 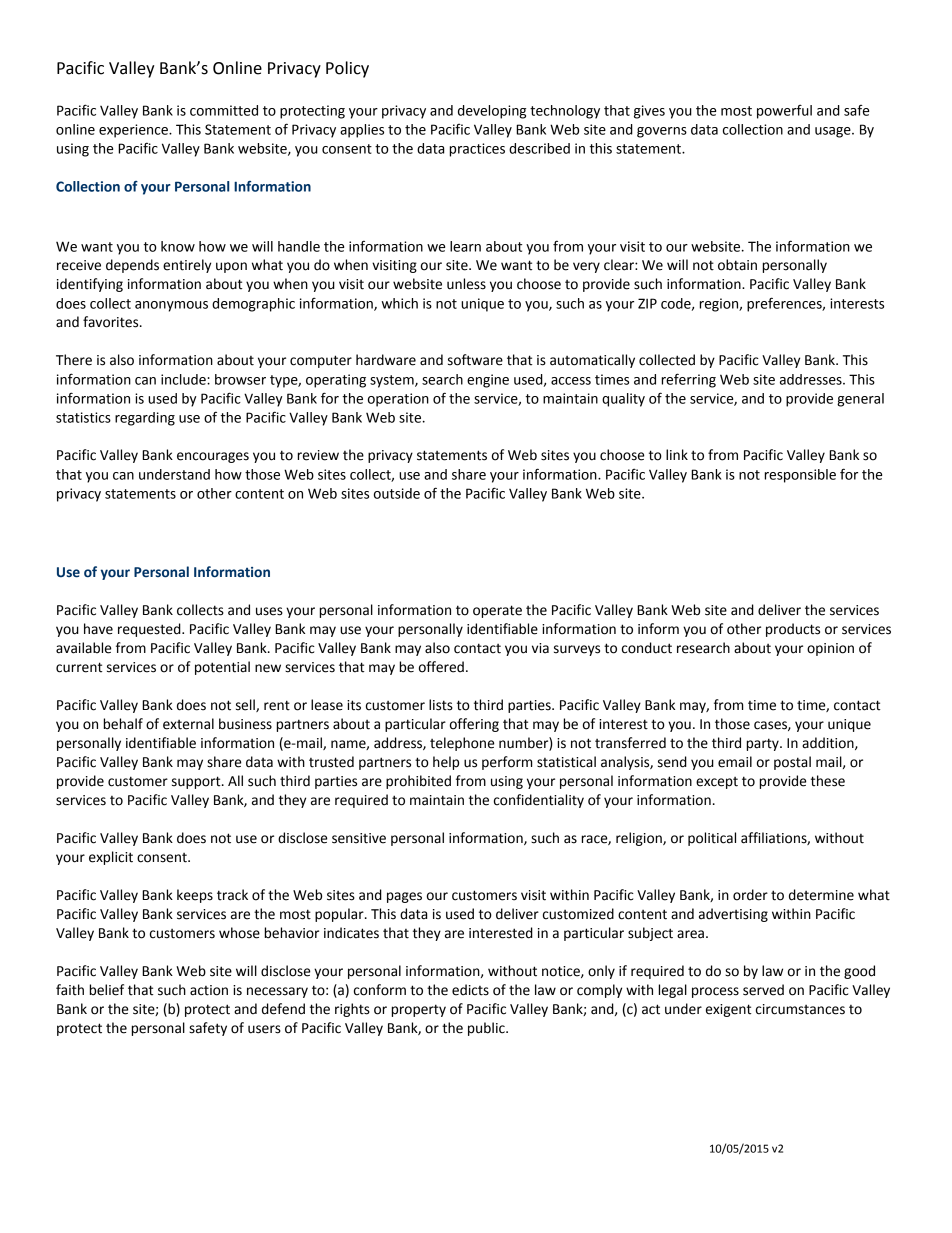 I want to click on powerful, so click(x=784, y=111).
